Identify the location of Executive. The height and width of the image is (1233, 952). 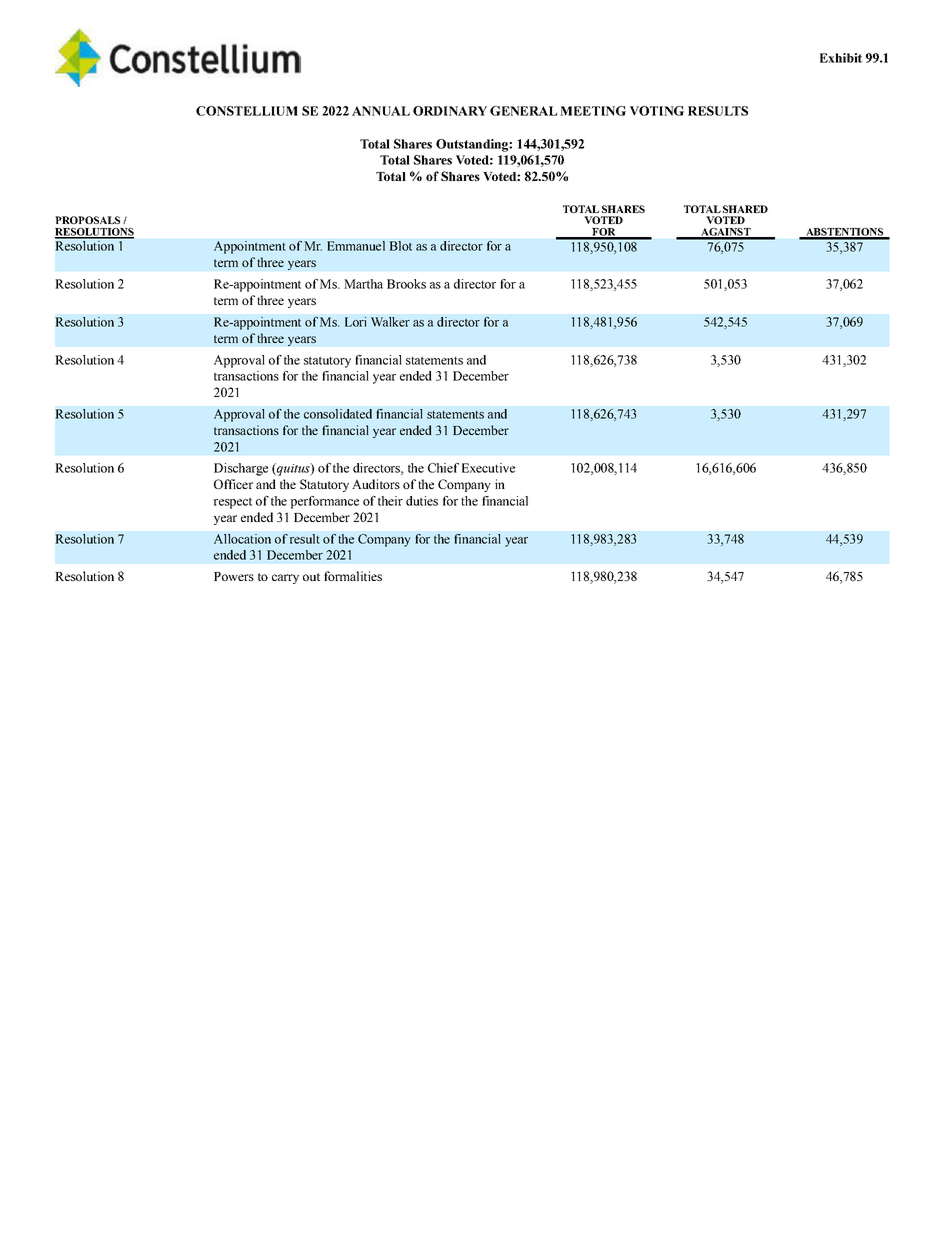
(488, 468).
